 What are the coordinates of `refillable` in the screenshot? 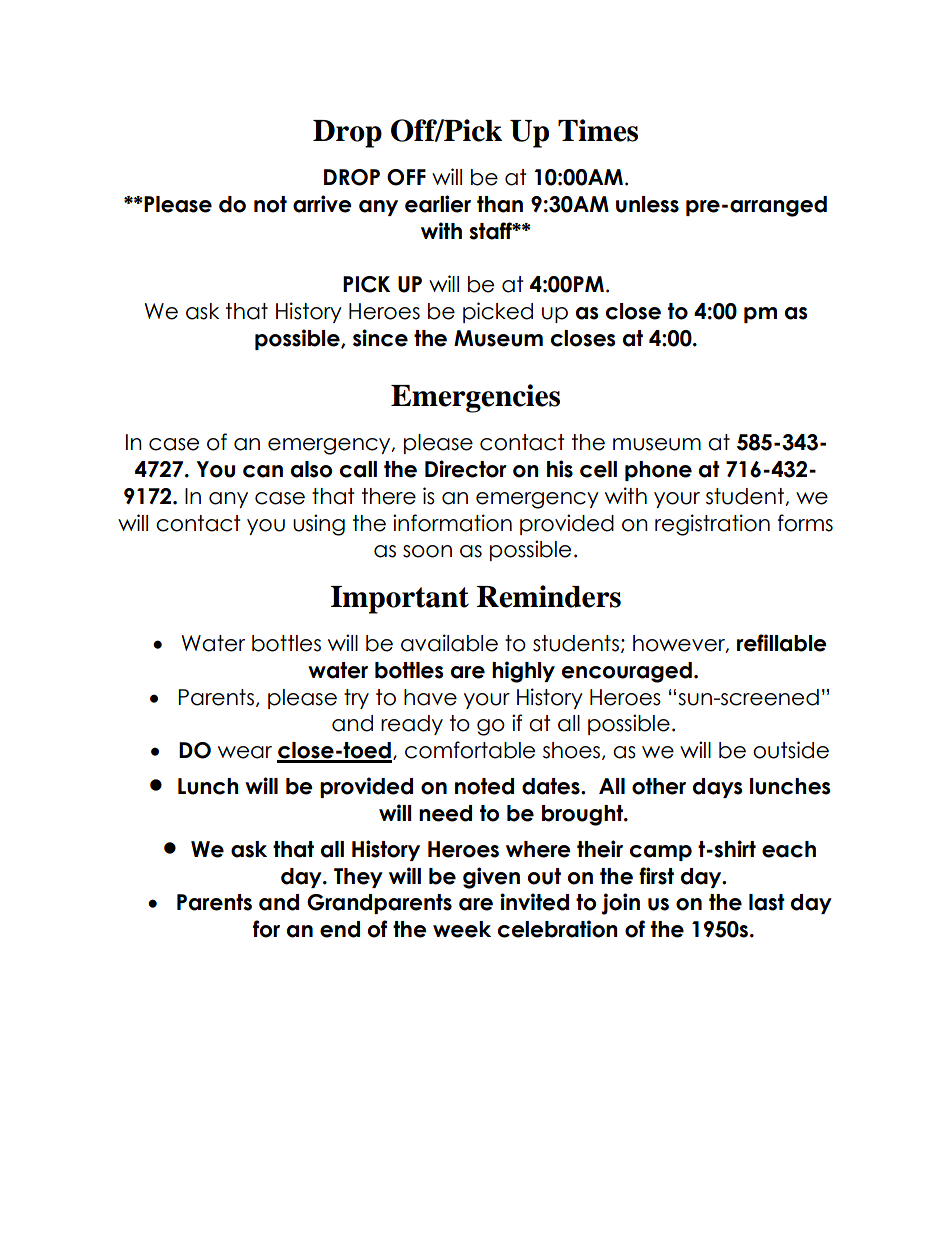 It's located at (782, 643).
